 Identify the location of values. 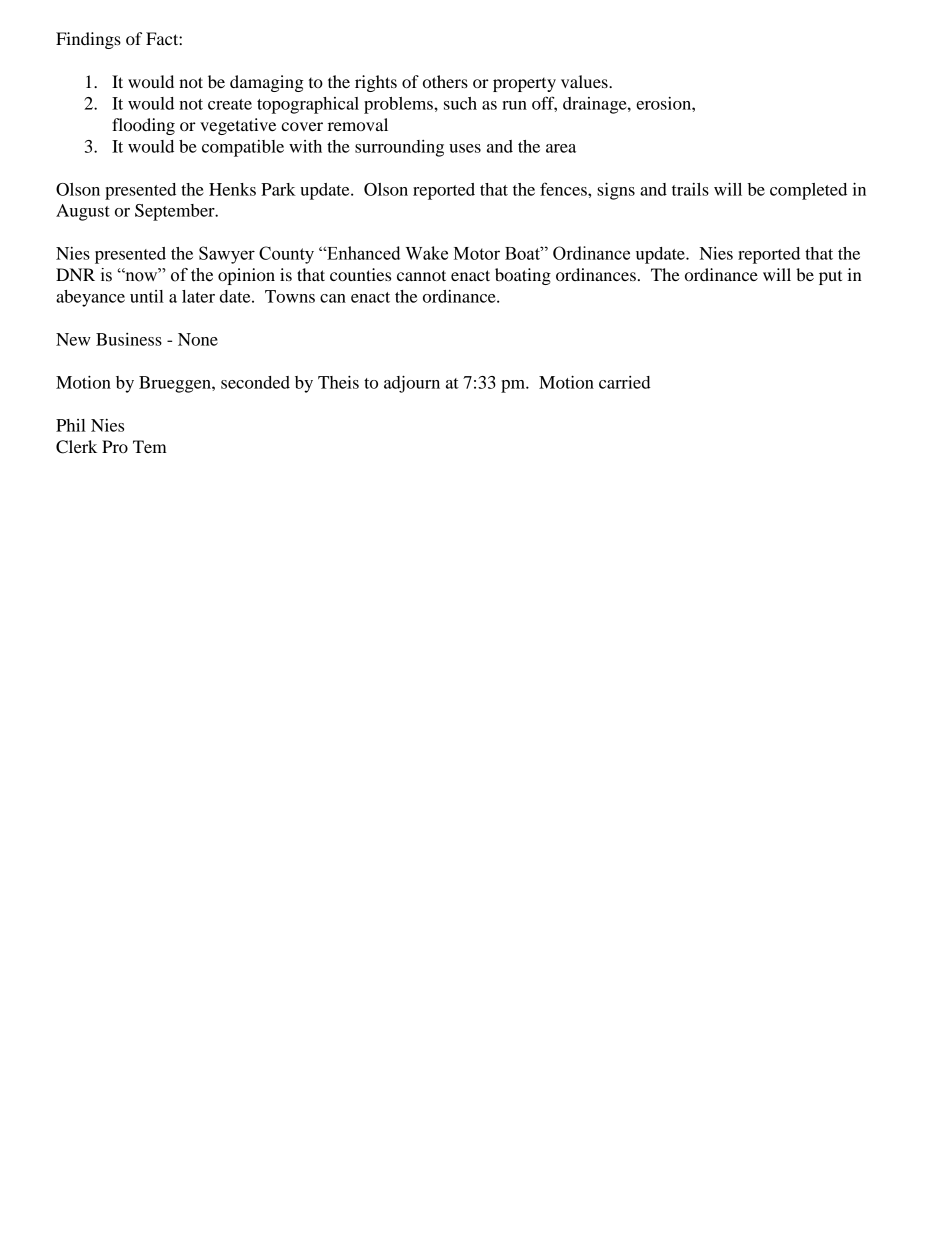
(585, 81).
